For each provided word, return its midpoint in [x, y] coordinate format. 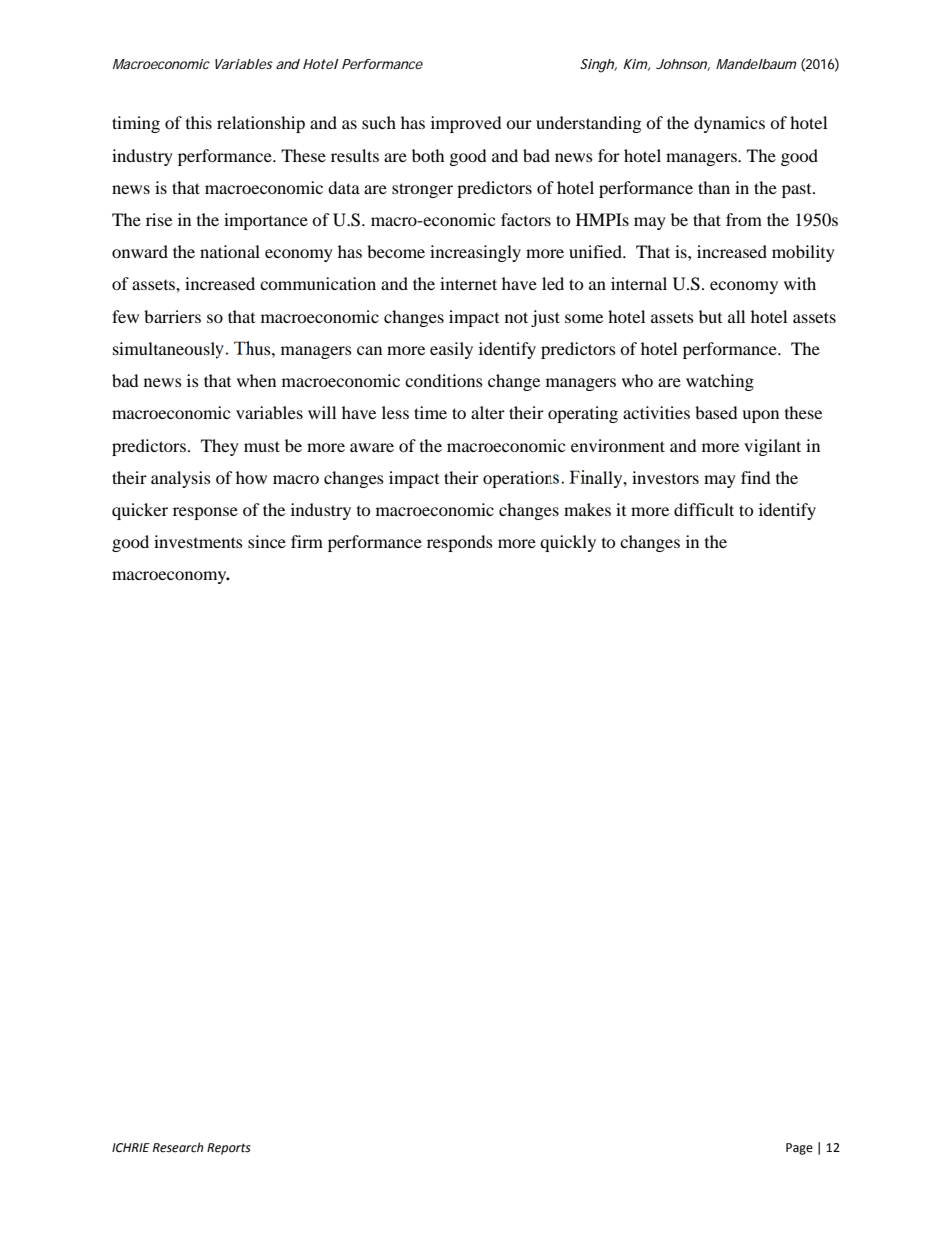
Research [178, 1147]
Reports [229, 1149]
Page [799, 1149]
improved [466, 124]
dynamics [729, 124]
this [199, 122]
